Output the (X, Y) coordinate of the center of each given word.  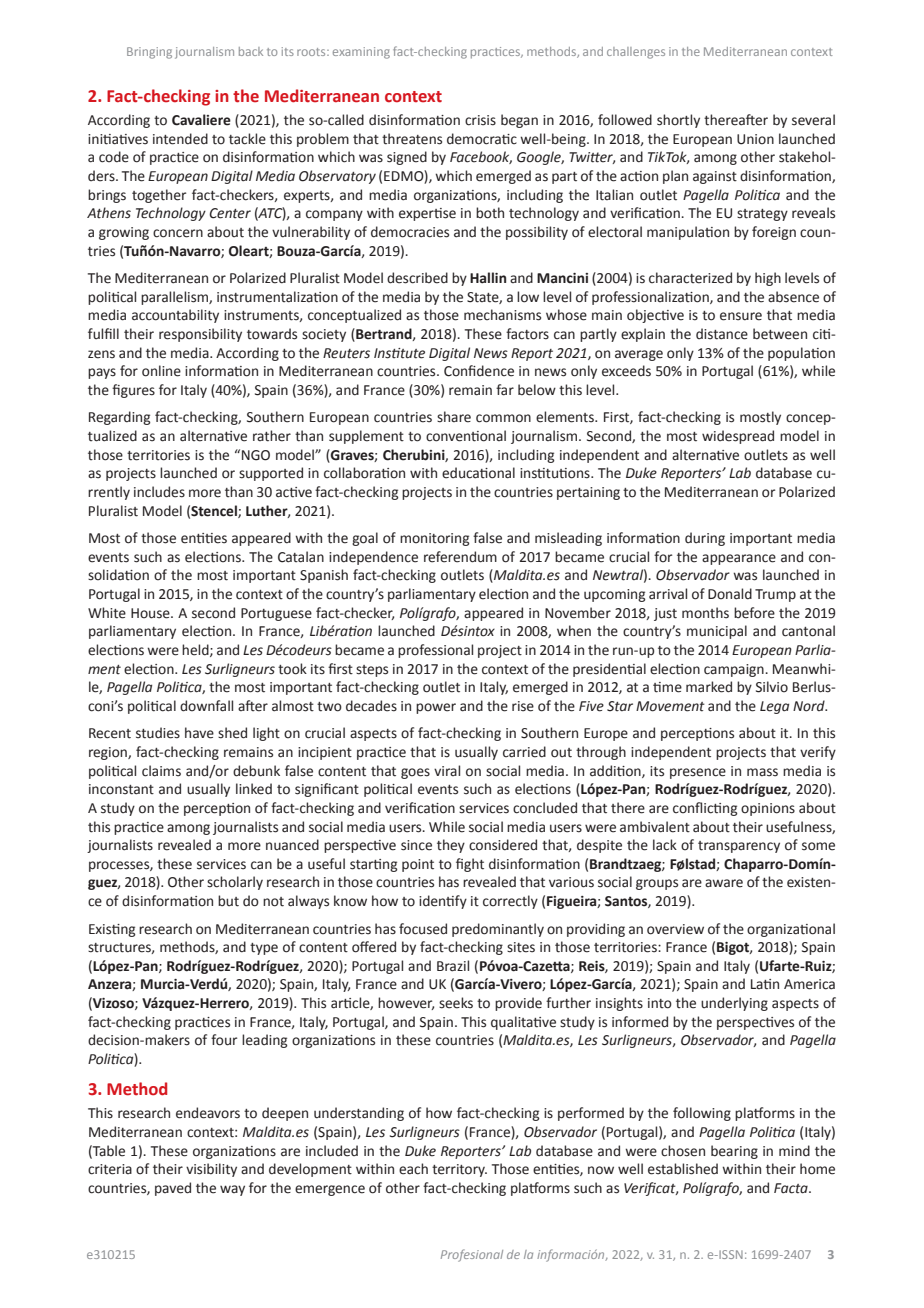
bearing (734, 1152)
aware (724, 883)
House (151, 613)
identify (443, 902)
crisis (480, 120)
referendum (460, 557)
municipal (717, 632)
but (228, 901)
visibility (211, 1170)
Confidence (479, 371)
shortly (678, 121)
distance (722, 334)
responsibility (200, 335)
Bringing (149, 53)
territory (459, 1170)
